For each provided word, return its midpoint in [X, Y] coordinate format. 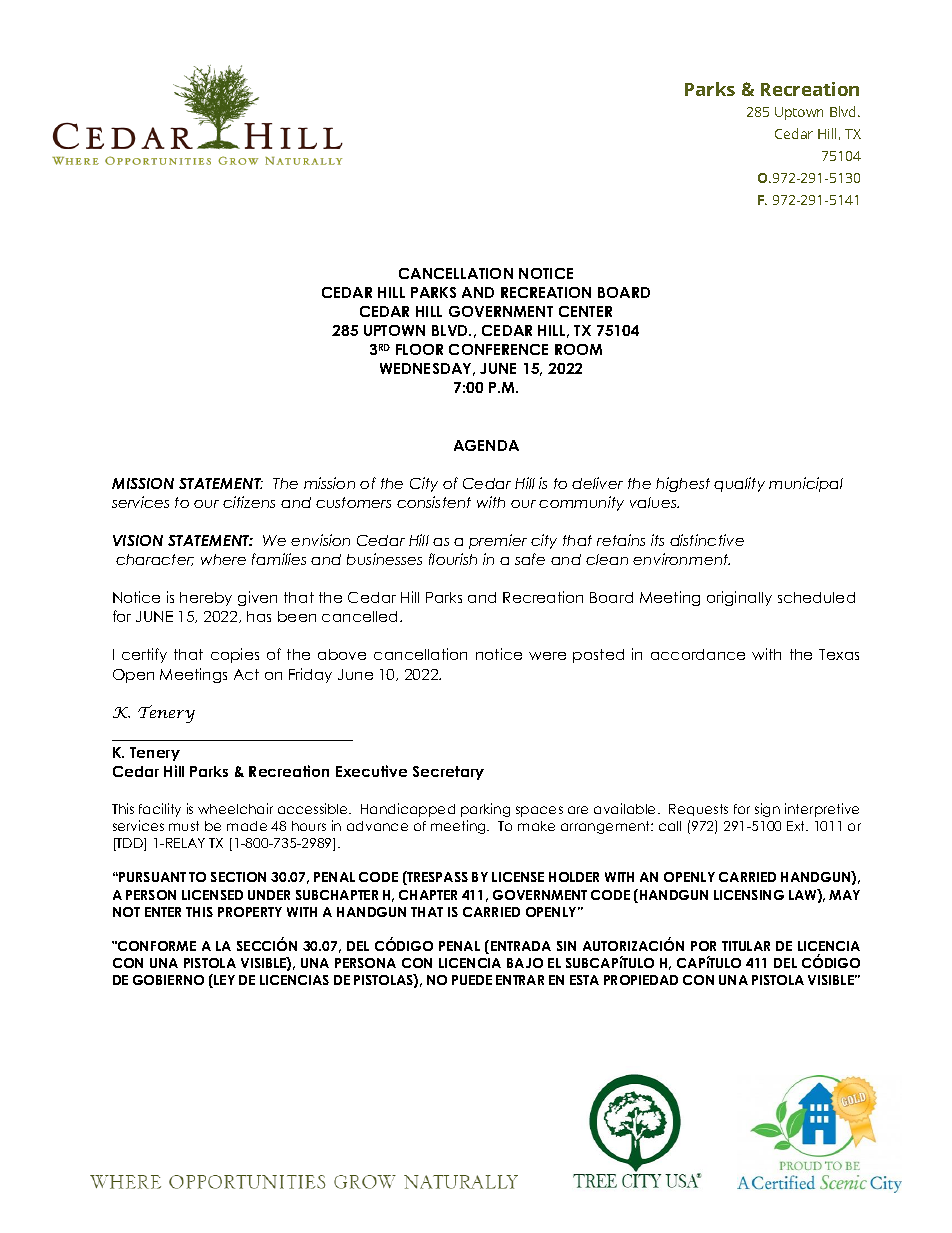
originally [739, 598]
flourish [453, 559]
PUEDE [472, 980]
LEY [223, 981]
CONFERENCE [498, 349]
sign [767, 810]
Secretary [448, 773]
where [223, 559]
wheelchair [235, 808]
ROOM [578, 349]
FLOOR [419, 349]
